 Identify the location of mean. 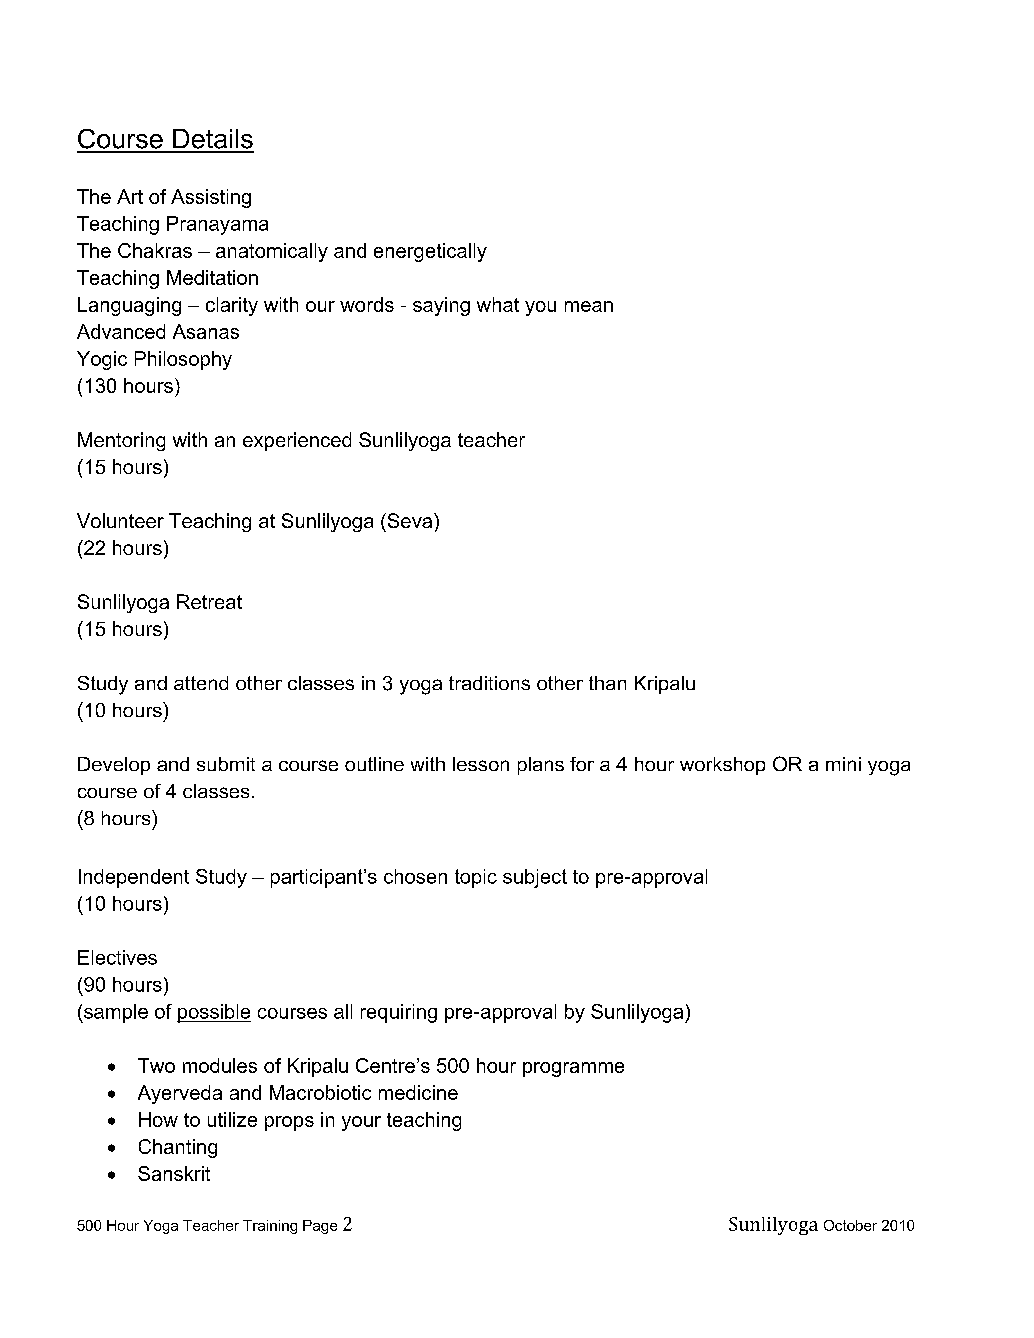
(589, 306).
